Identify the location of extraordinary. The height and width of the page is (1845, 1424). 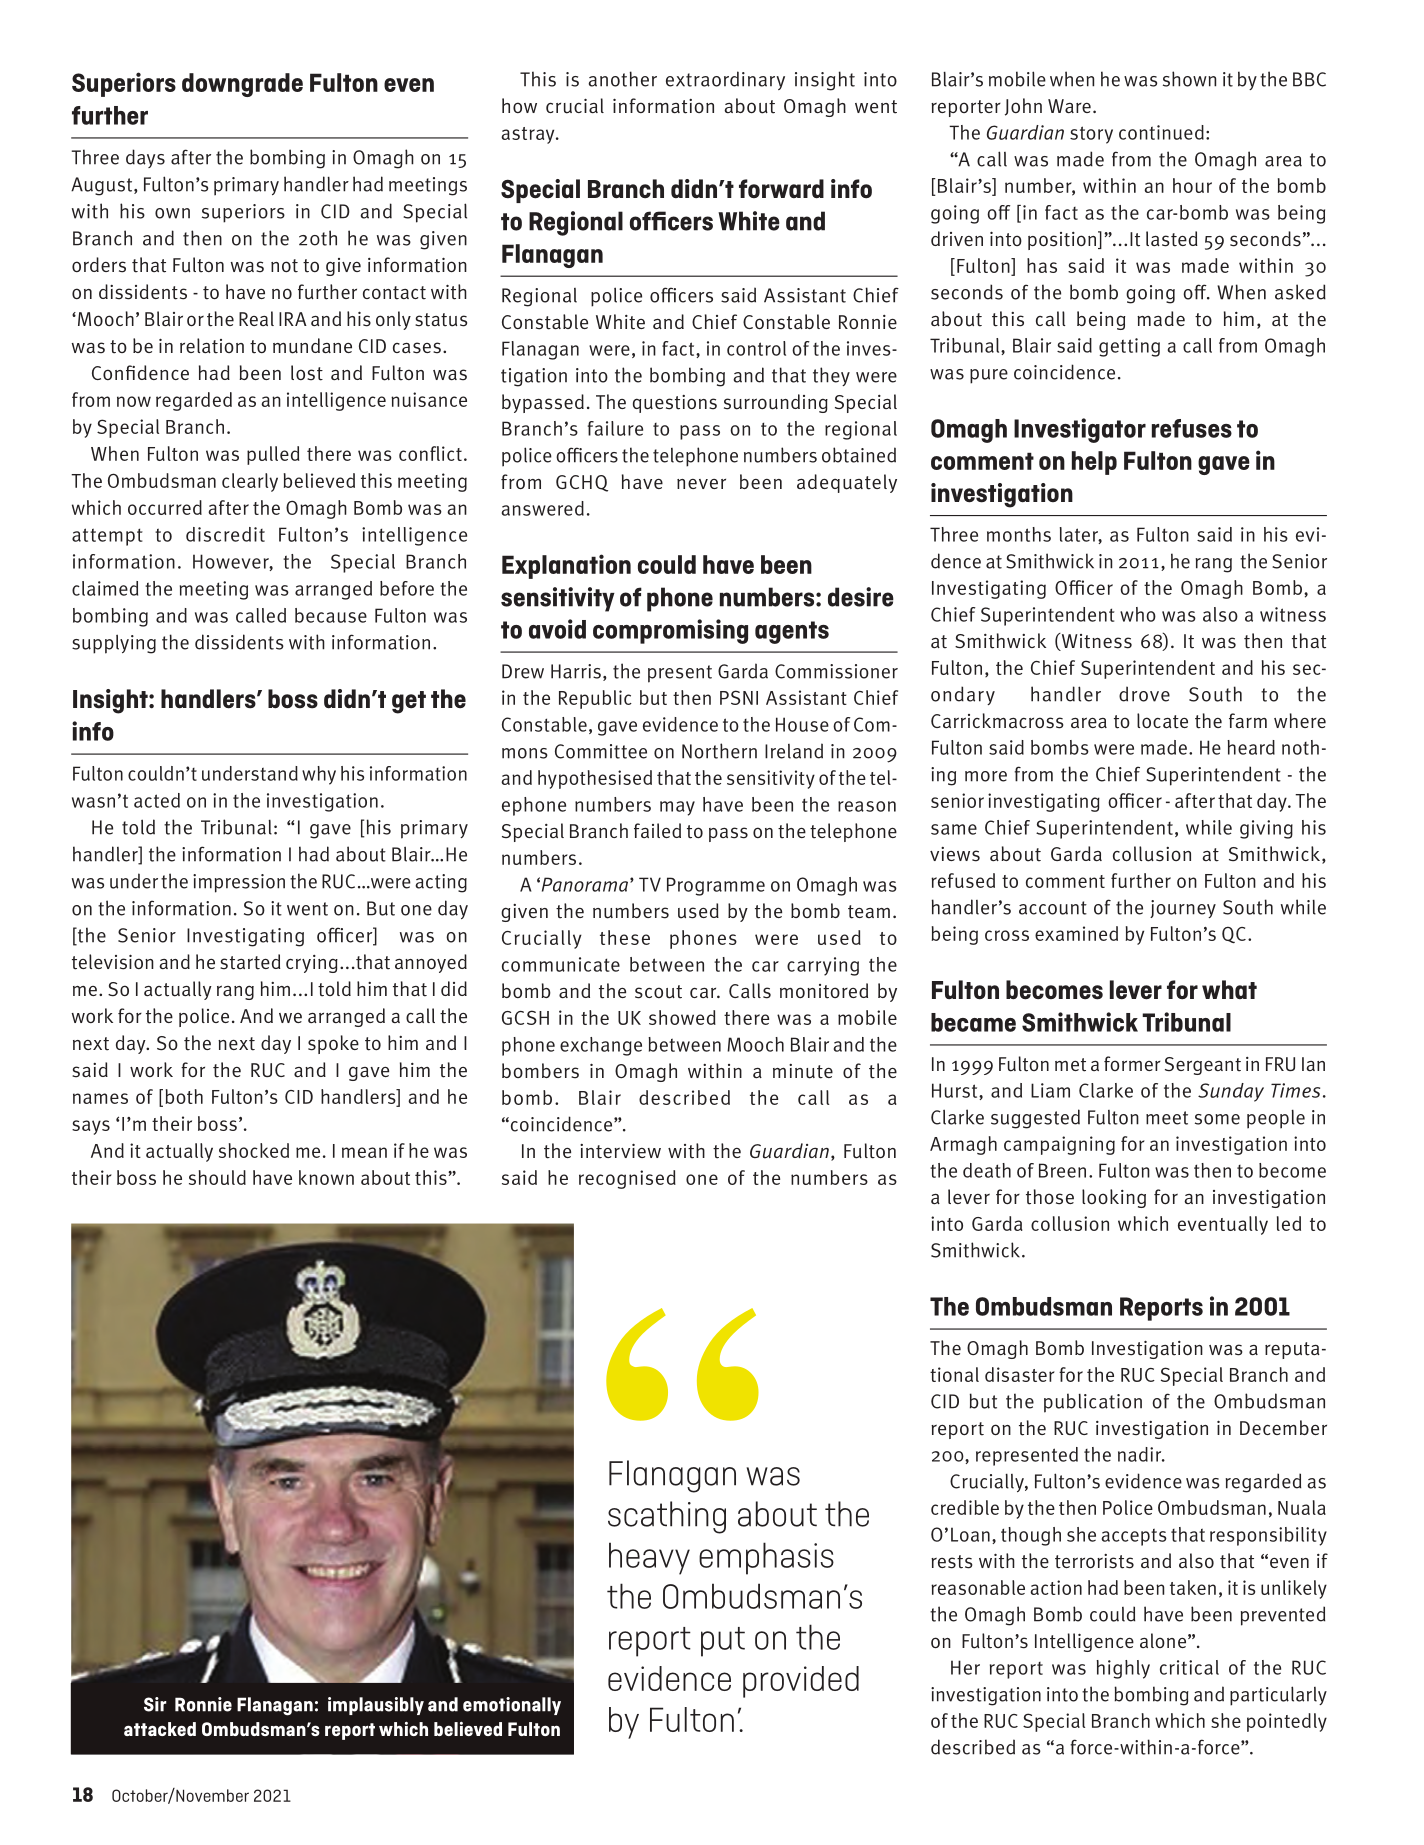
(725, 80).
